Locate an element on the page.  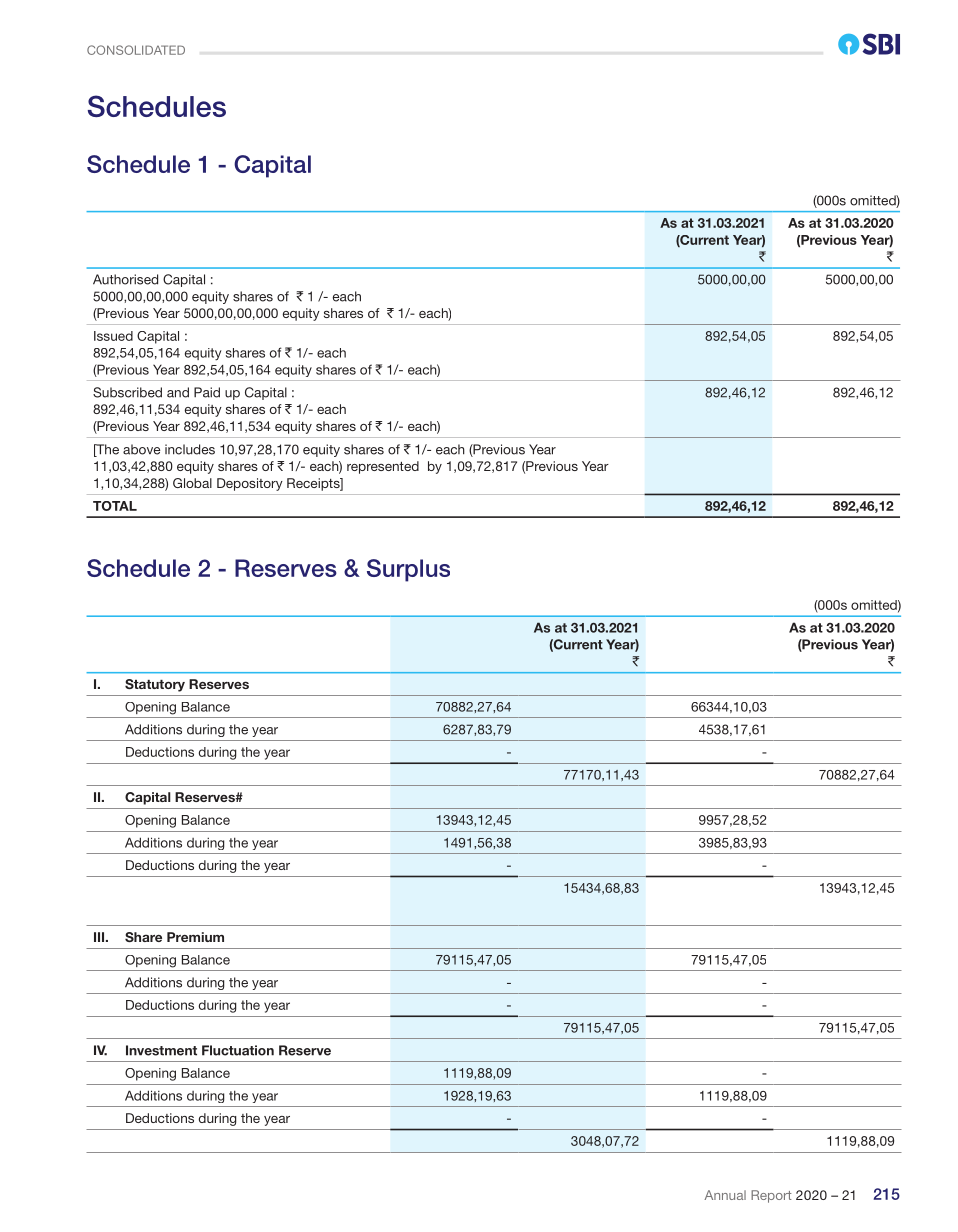
represented is located at coordinates (383, 467).
